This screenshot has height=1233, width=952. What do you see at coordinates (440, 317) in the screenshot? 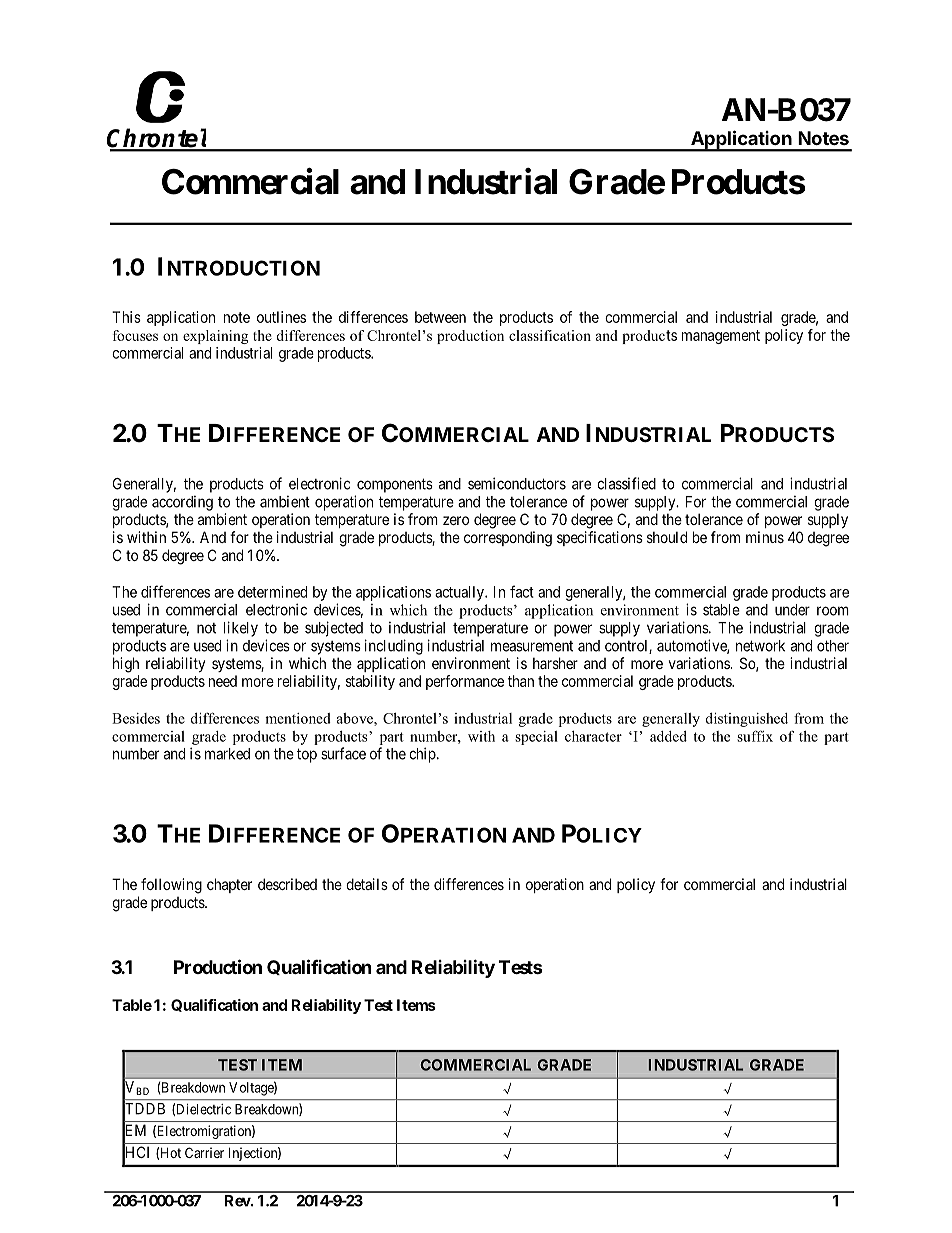
I see `between` at bounding box center [440, 317].
